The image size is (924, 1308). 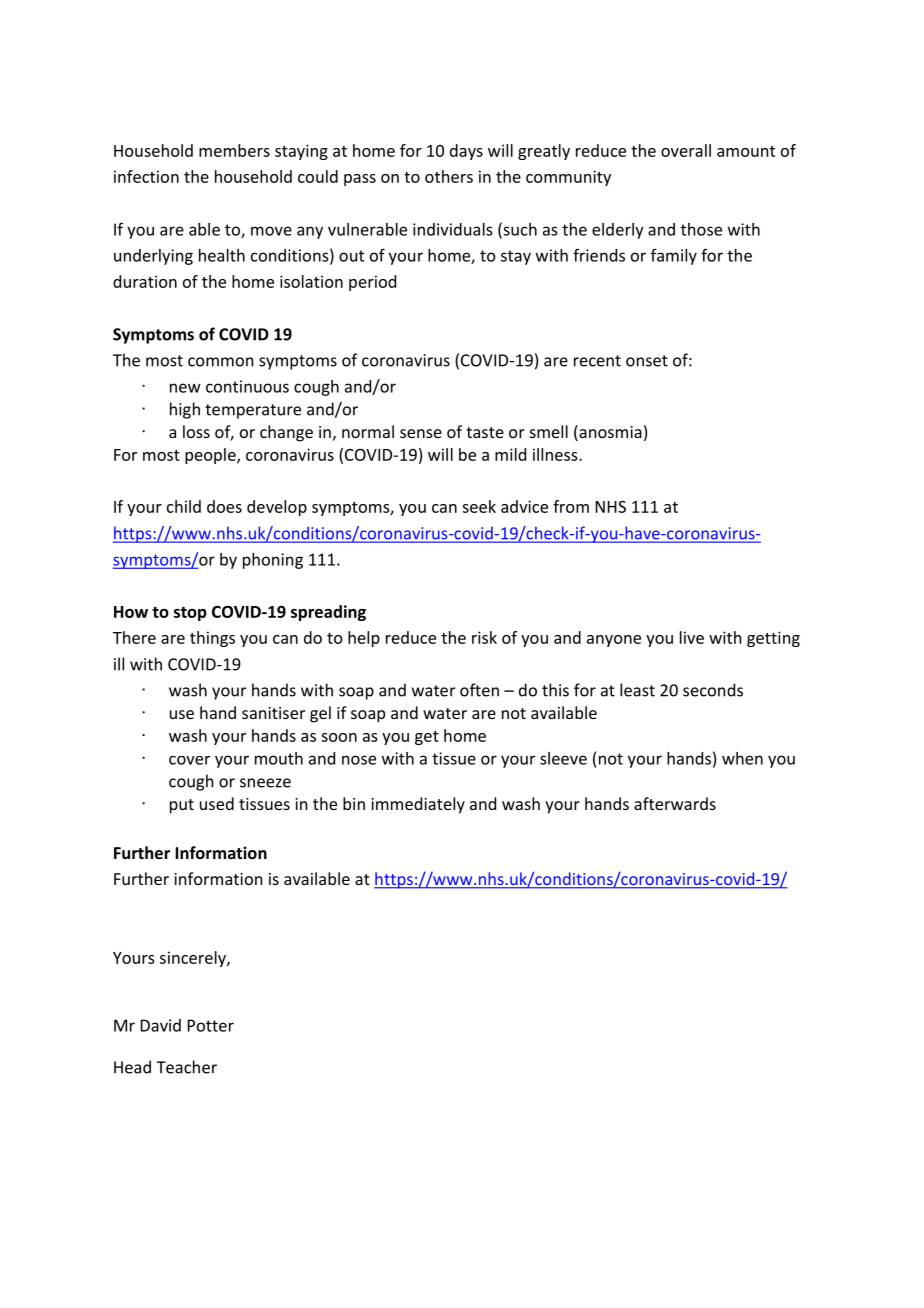 I want to click on Teacher, so click(x=186, y=1067).
